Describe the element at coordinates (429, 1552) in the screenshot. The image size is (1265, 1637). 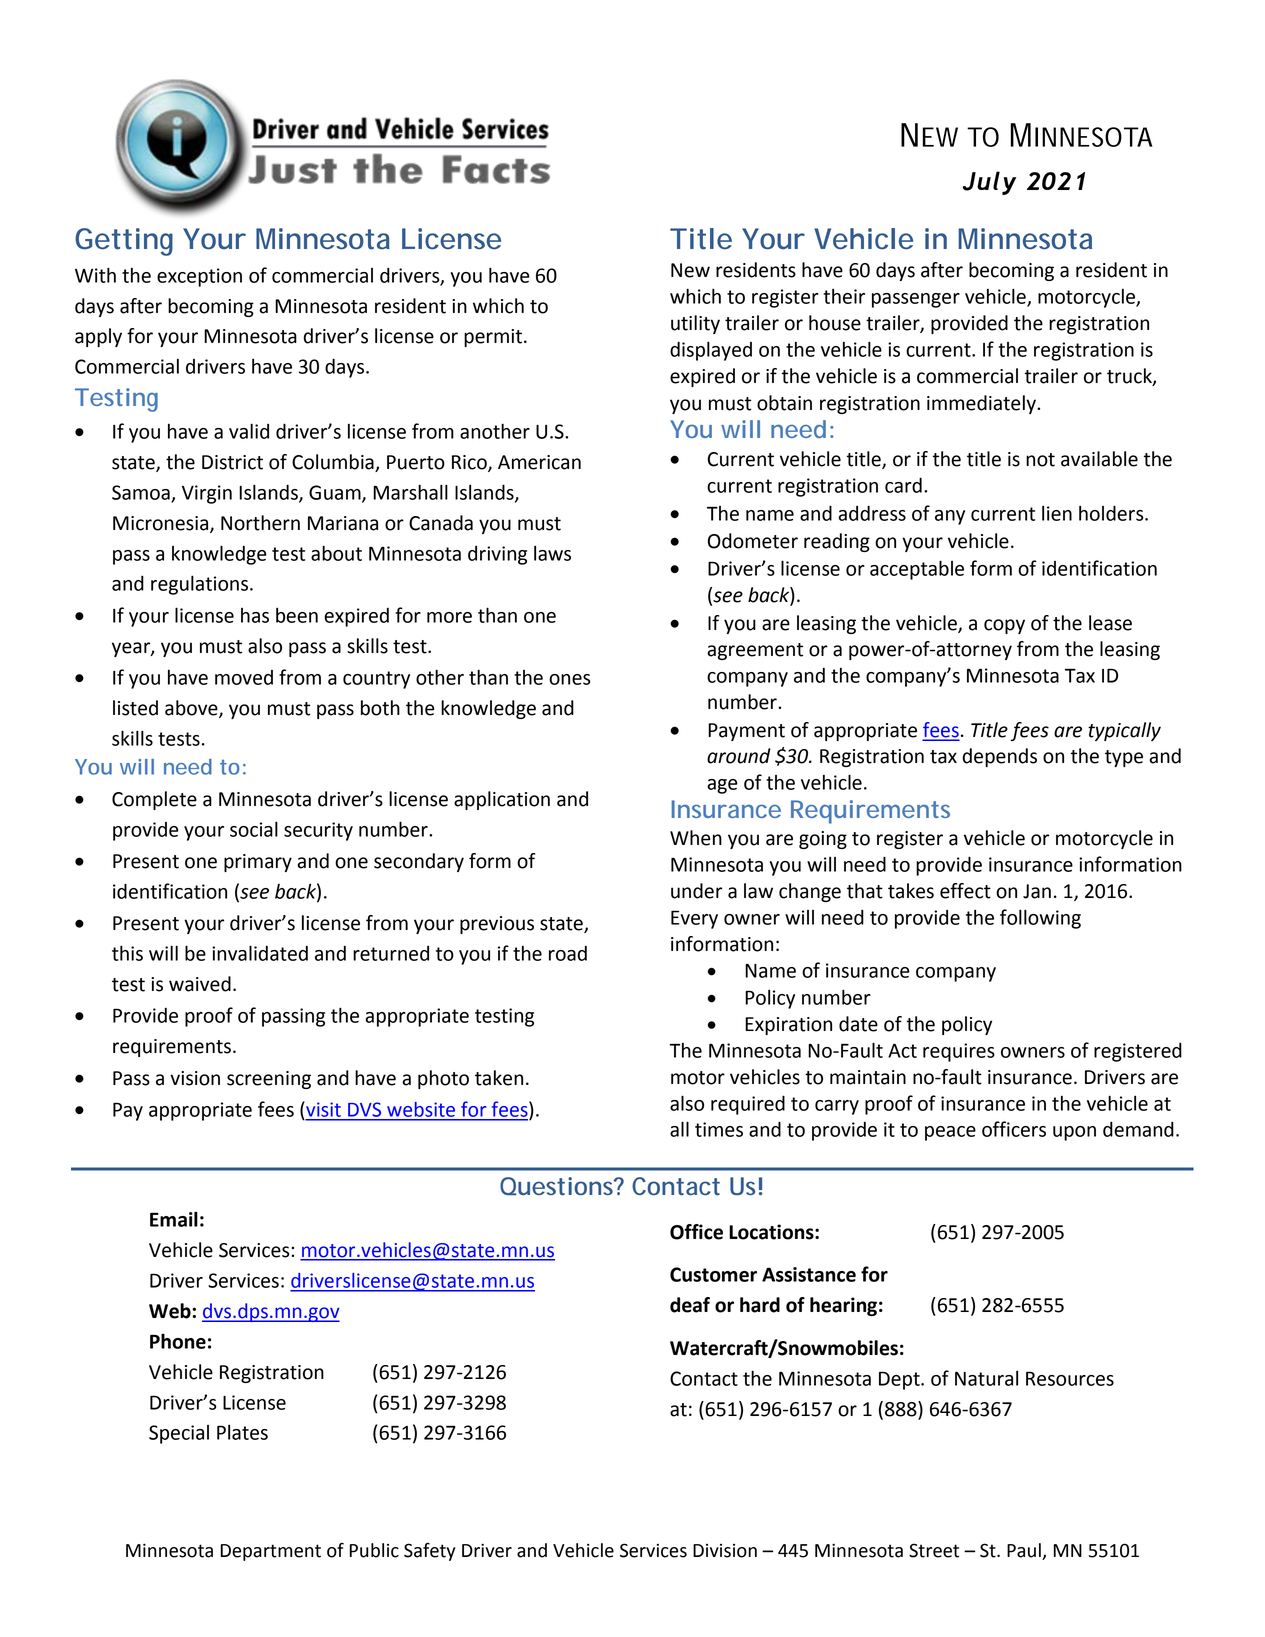
I see `Safety` at that location.
